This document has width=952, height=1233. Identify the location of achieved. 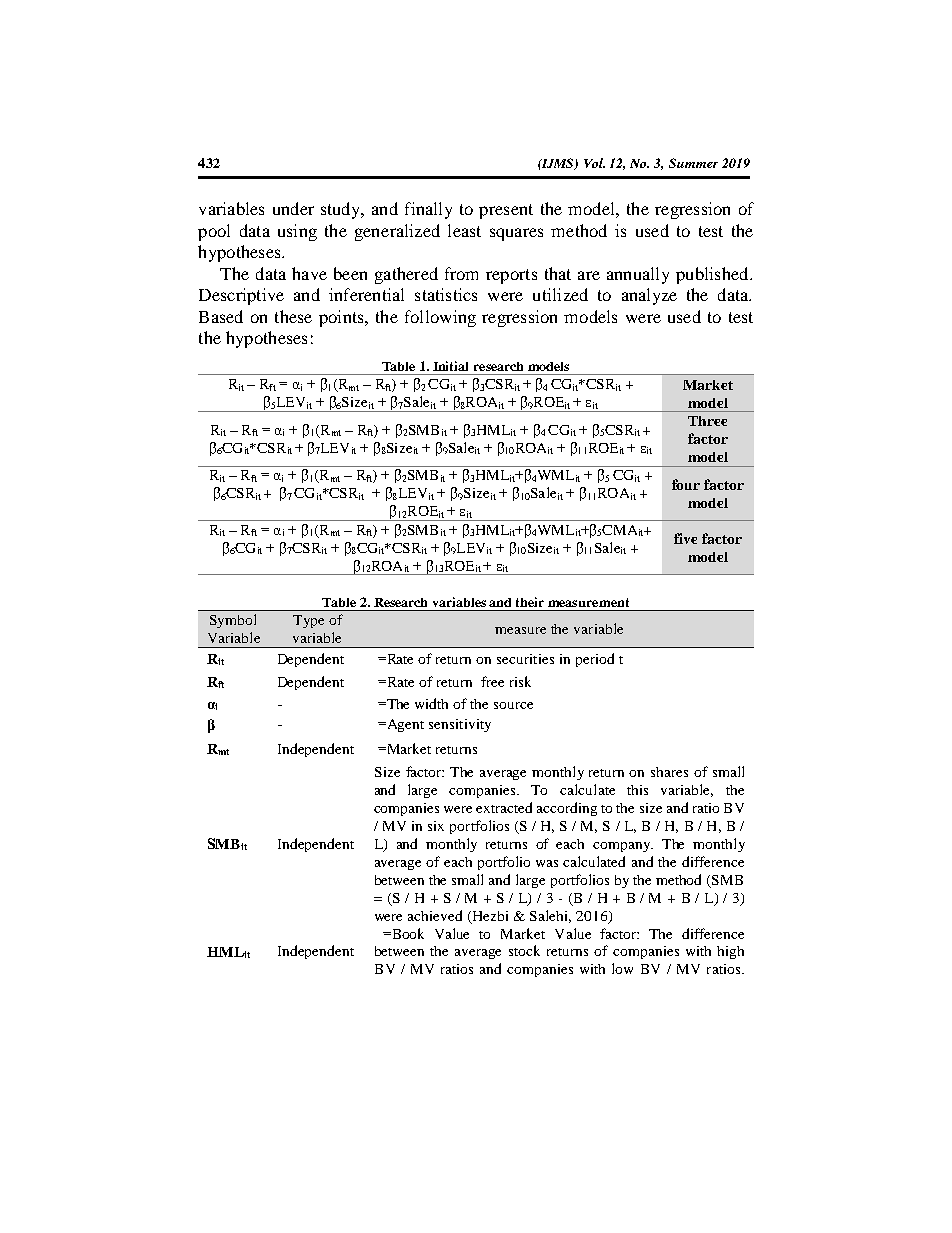
(435, 915).
